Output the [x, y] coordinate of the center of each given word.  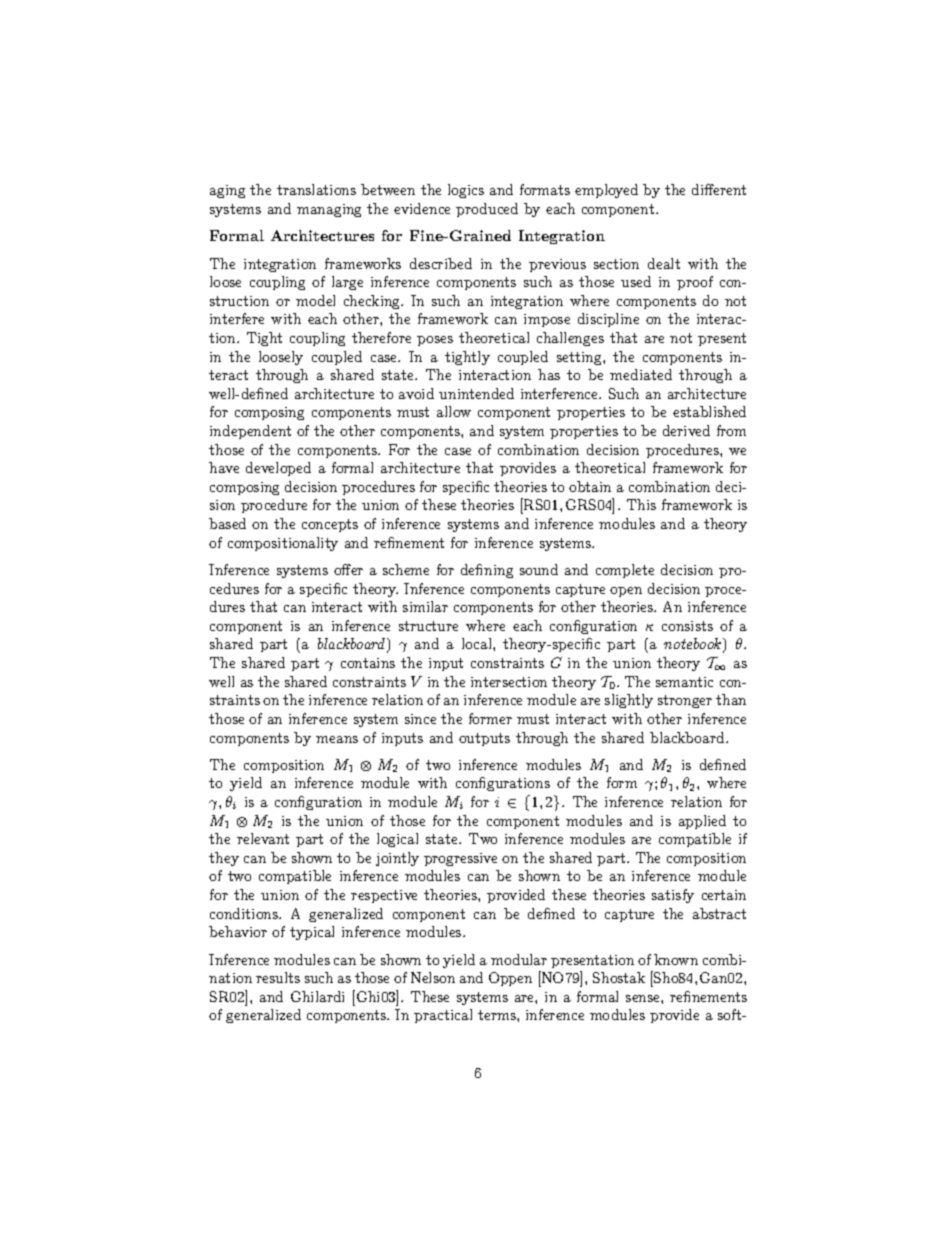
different [719, 189]
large [347, 283]
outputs [484, 739]
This [641, 504]
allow [454, 411]
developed [278, 469]
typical [312, 933]
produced [487, 210]
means [337, 739]
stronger [685, 701]
